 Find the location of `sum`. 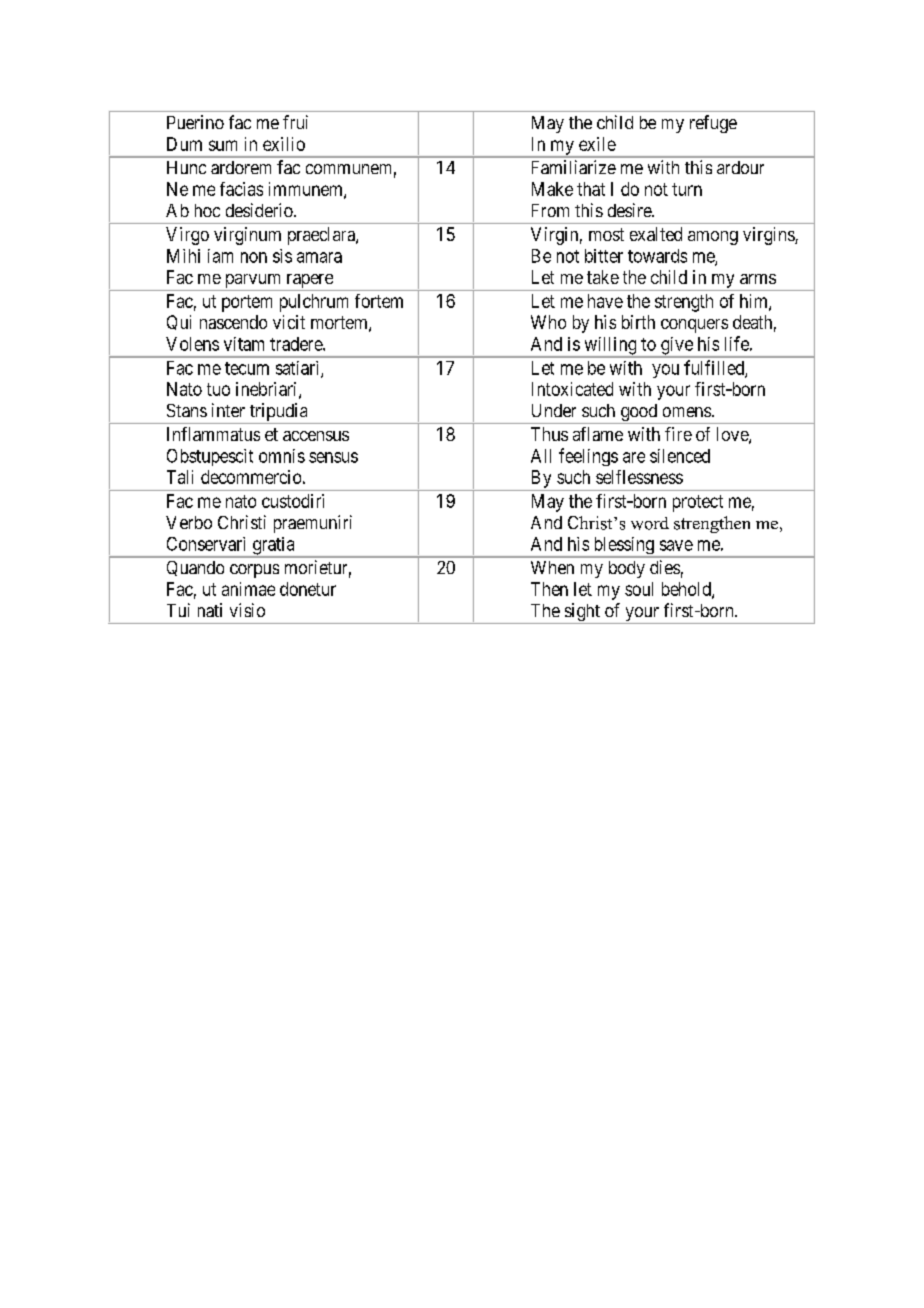

sum is located at coordinates (223, 145).
